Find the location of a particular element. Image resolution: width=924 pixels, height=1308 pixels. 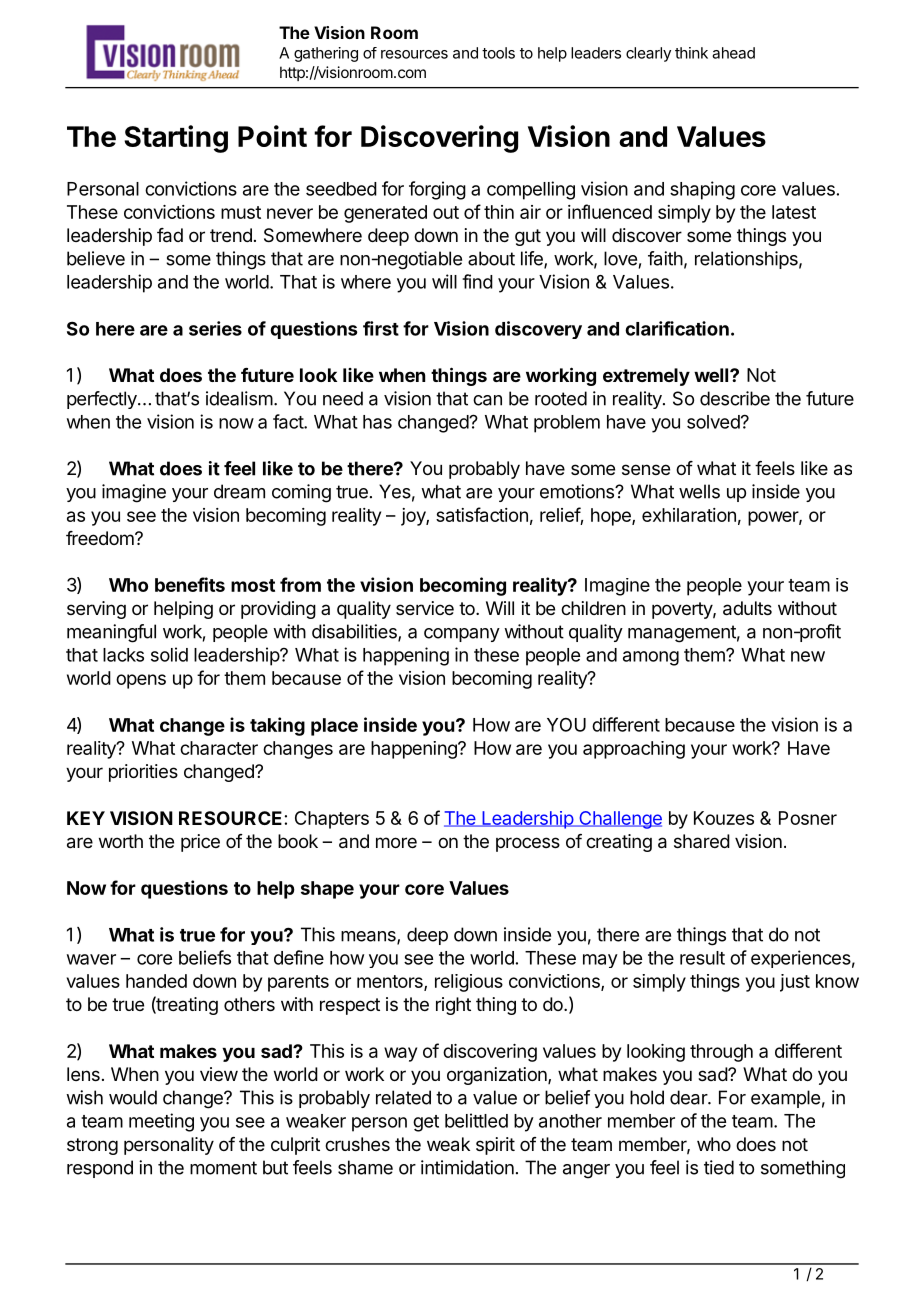

meeting is located at coordinates (161, 1122).
